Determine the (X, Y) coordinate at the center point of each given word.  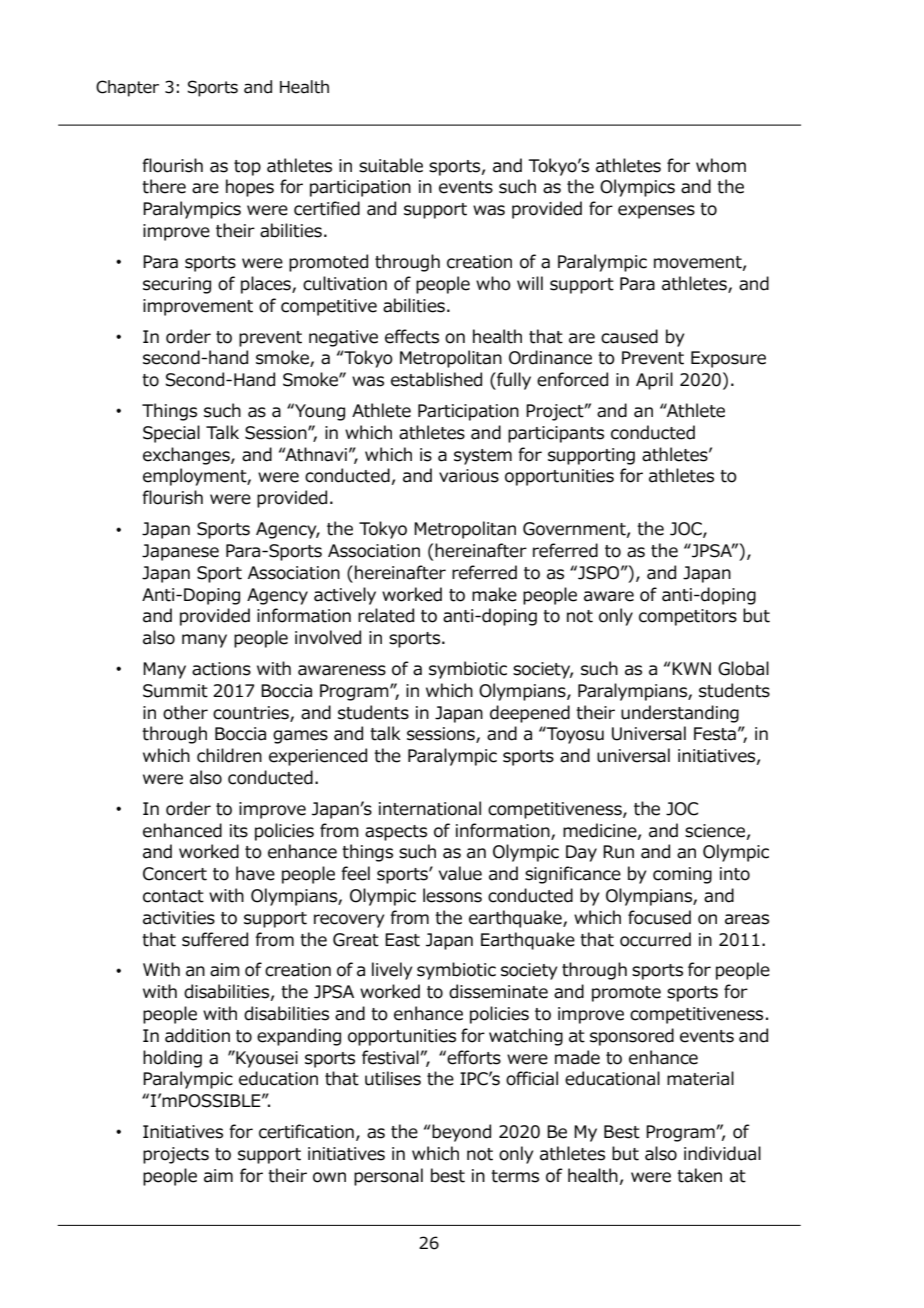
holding (172, 1059)
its (239, 831)
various (469, 476)
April (654, 381)
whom (721, 165)
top (247, 168)
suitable (391, 165)
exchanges (187, 456)
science (715, 831)
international (430, 808)
